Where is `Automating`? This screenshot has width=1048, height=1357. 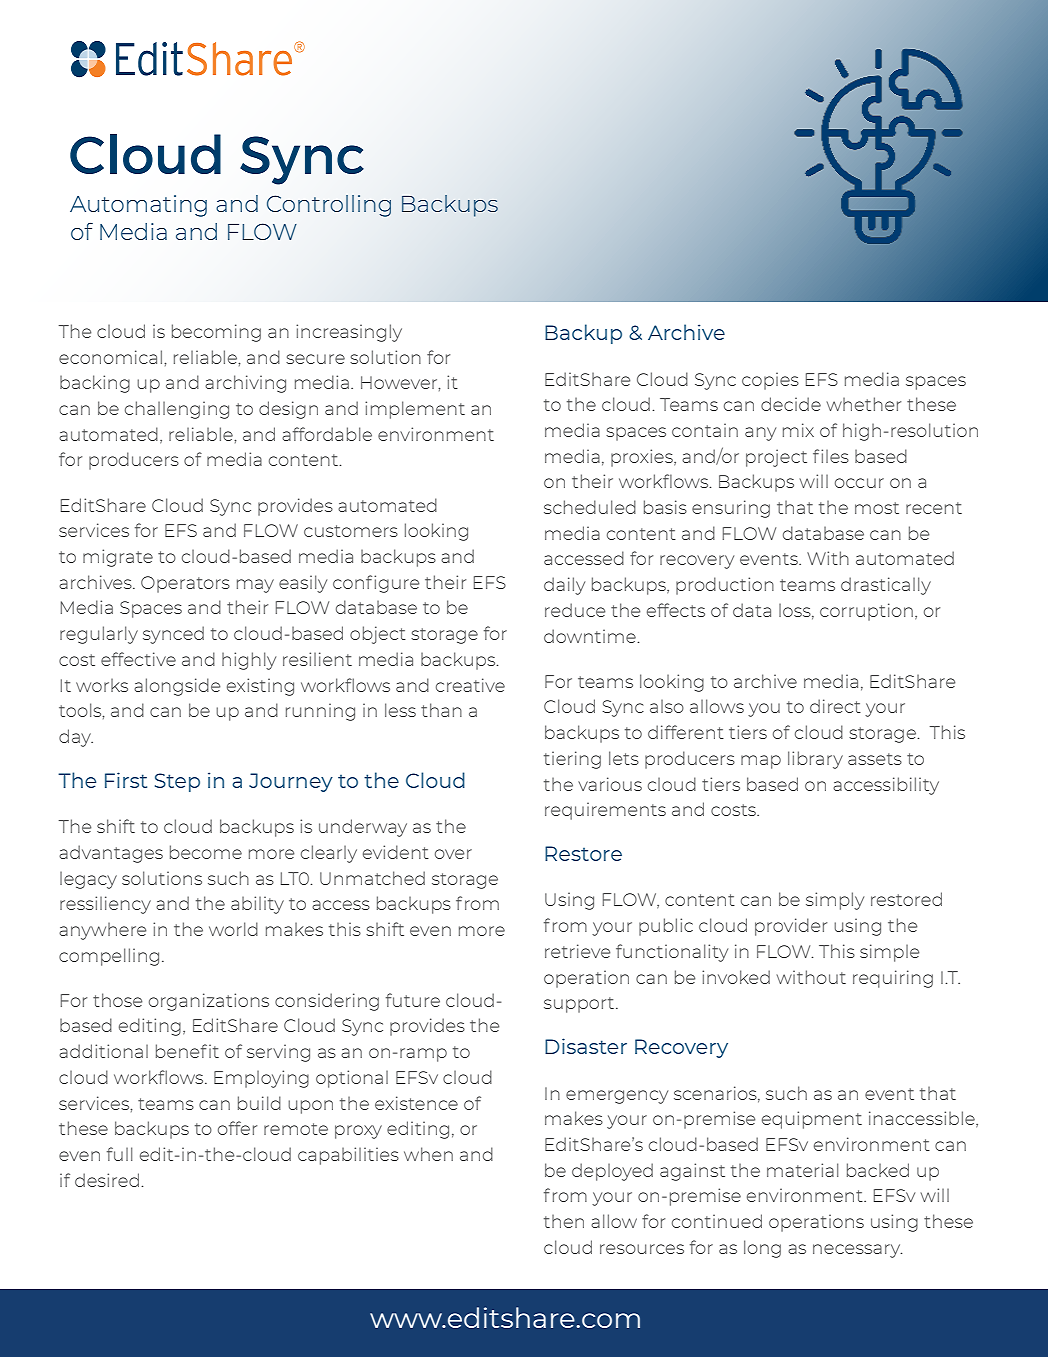 Automating is located at coordinates (138, 206).
